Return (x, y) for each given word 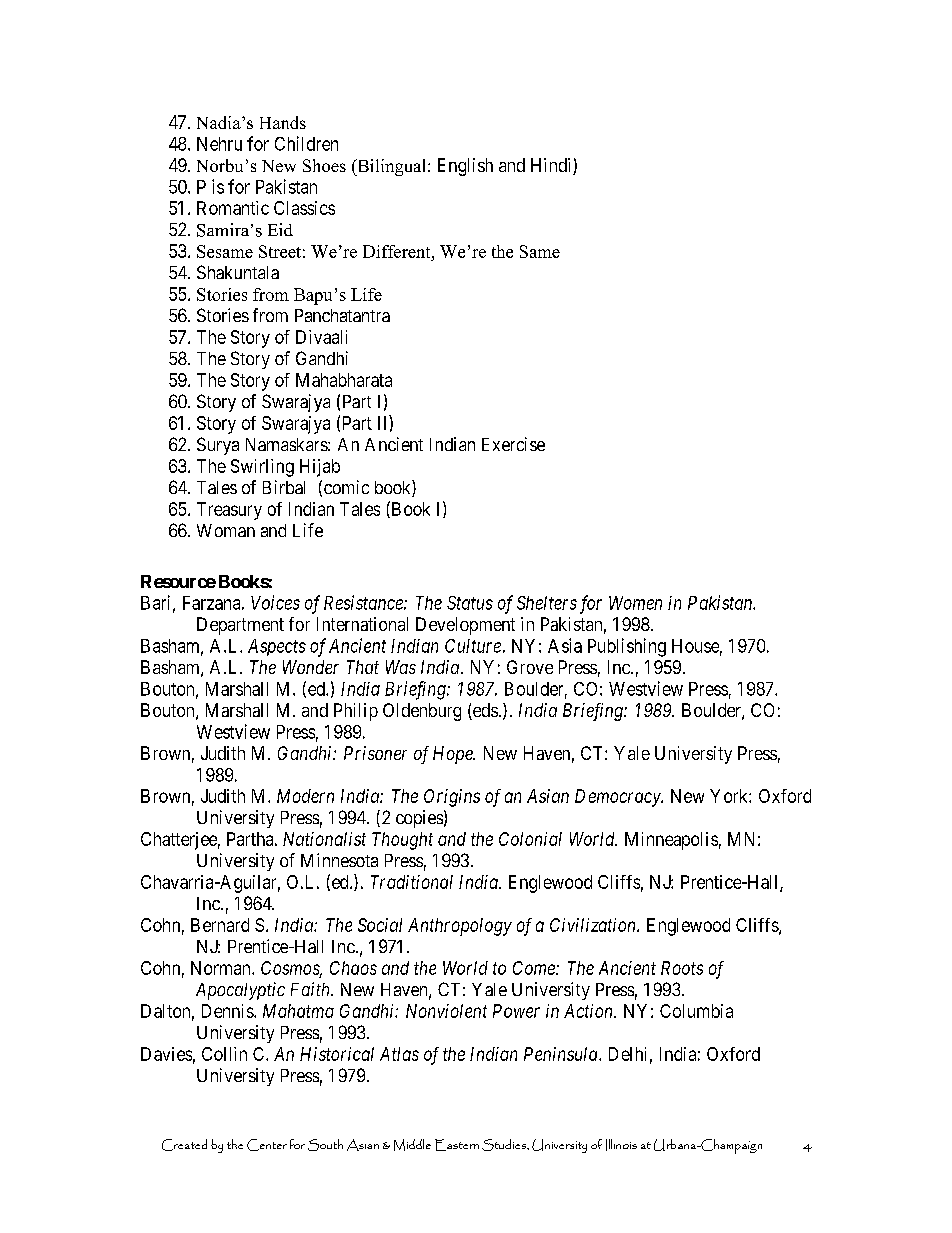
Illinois (621, 1145)
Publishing (627, 647)
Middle (412, 1145)
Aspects (277, 647)
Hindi (552, 166)
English (465, 167)
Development (465, 626)
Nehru (219, 144)
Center (267, 1145)
